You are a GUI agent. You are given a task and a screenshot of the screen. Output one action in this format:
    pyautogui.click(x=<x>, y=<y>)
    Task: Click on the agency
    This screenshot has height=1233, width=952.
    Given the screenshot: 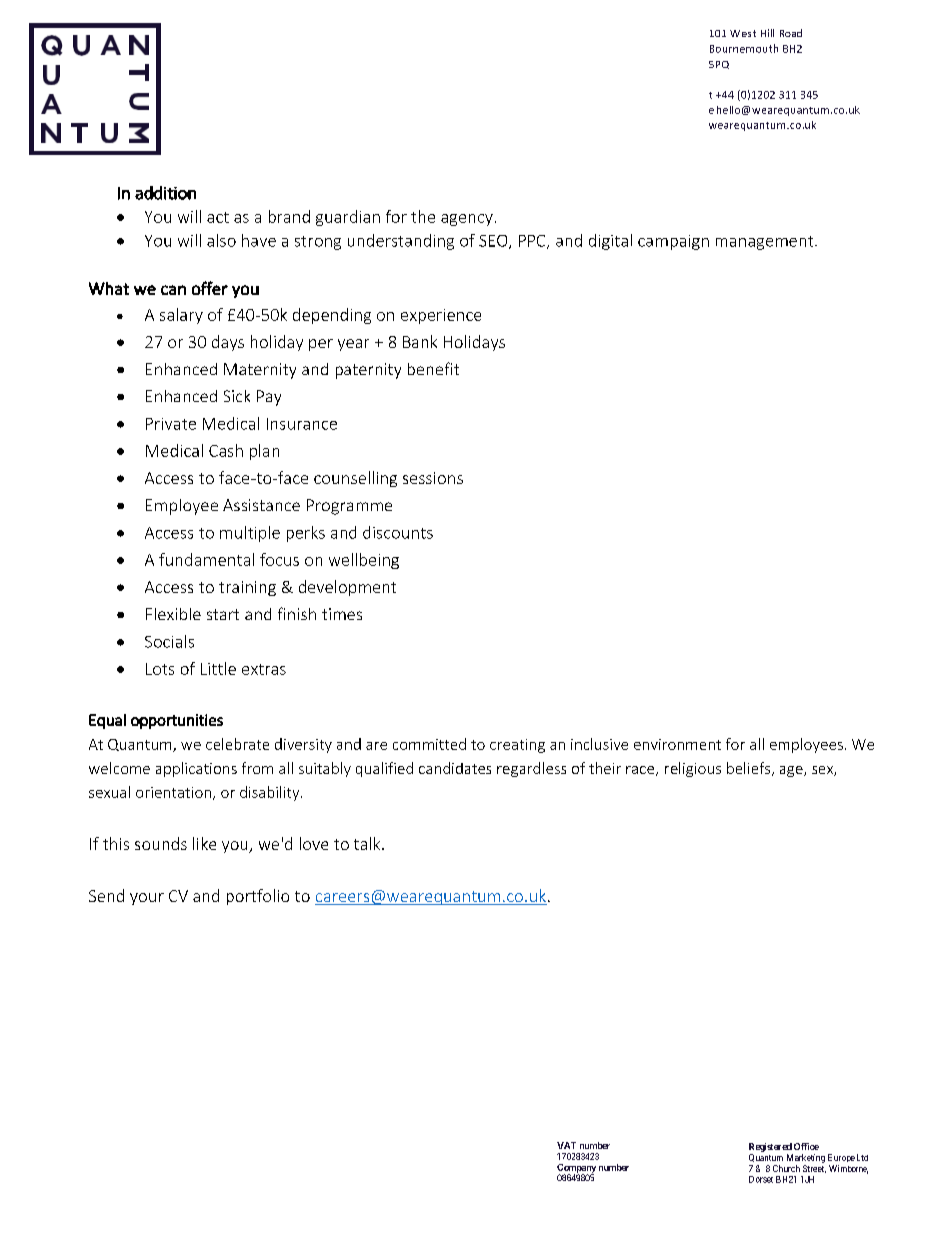 What is the action you would take?
    pyautogui.click(x=467, y=220)
